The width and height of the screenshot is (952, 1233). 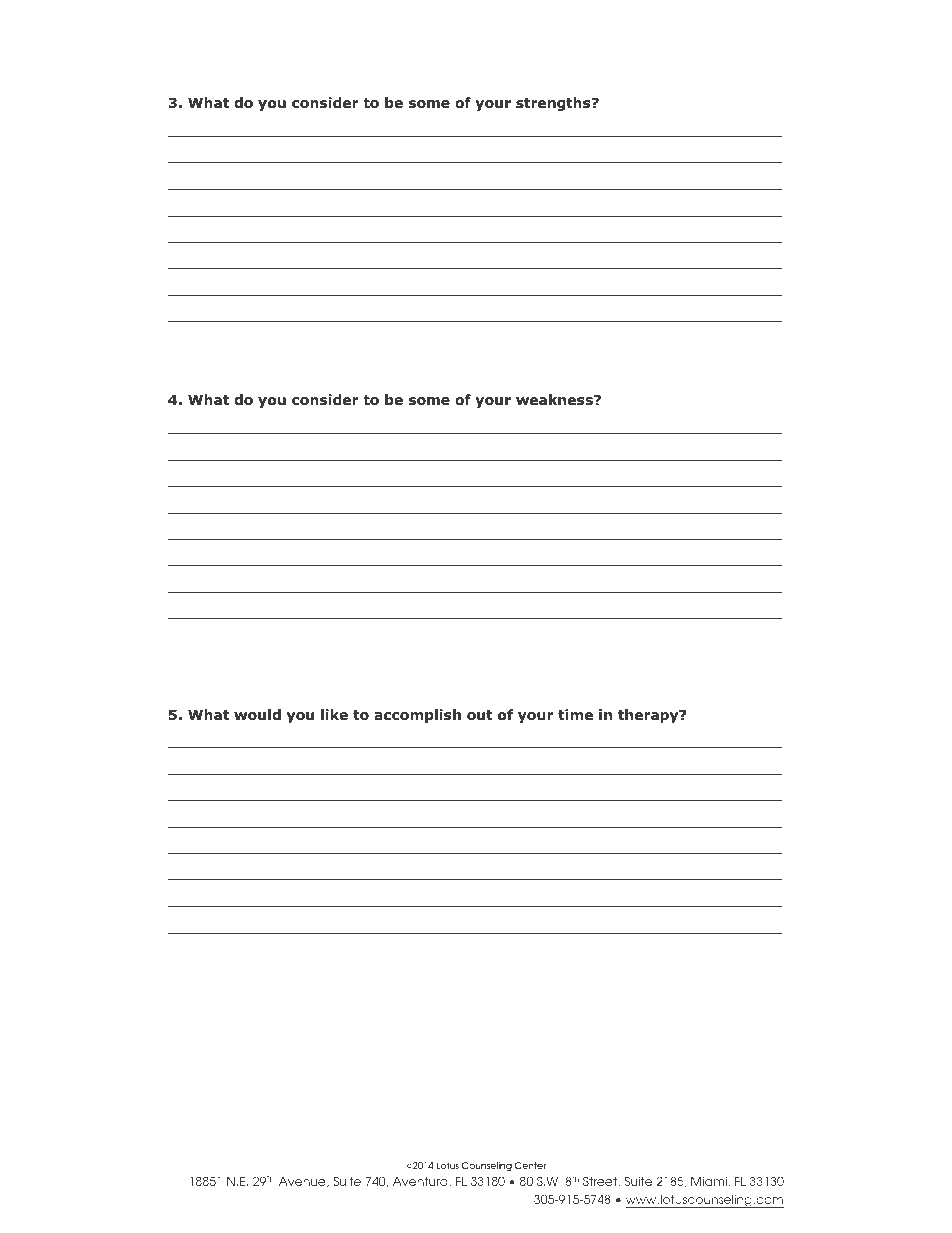 What do you see at coordinates (417, 716) in the screenshot?
I see `accomplish` at bounding box center [417, 716].
